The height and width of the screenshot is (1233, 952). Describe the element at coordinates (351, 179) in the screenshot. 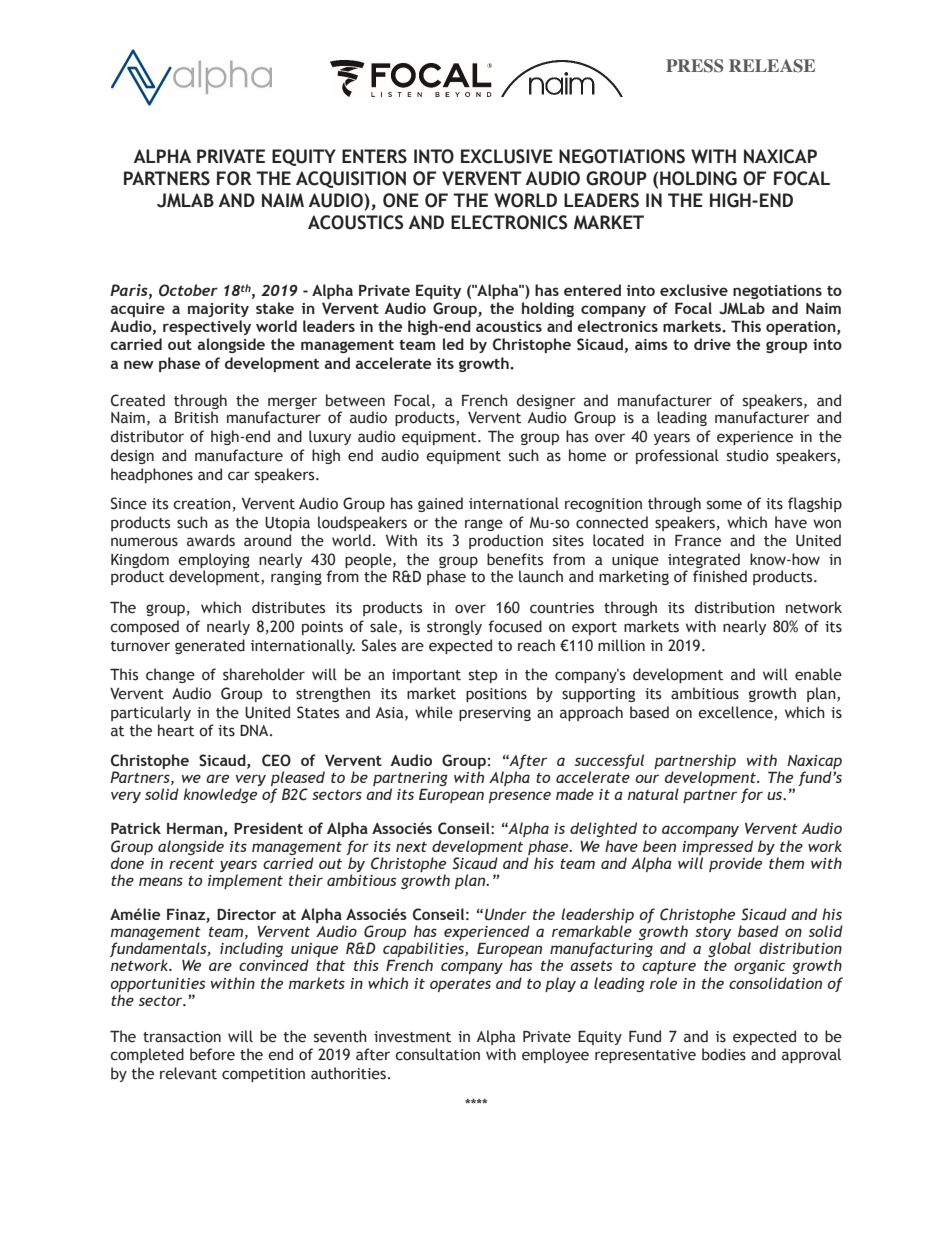

I see `ACQUISITION` at that location.
